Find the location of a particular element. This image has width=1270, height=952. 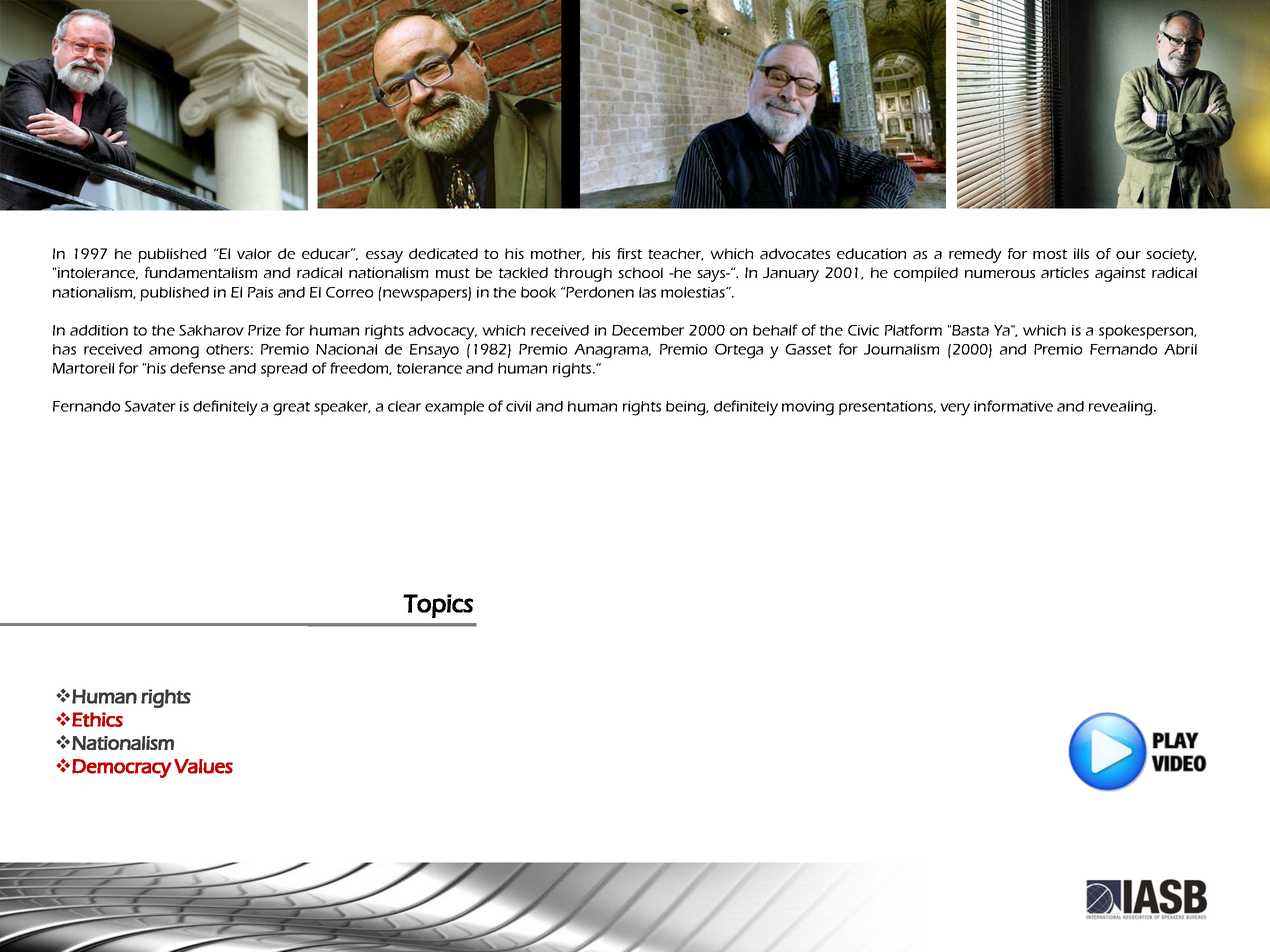

Values is located at coordinates (203, 766).
